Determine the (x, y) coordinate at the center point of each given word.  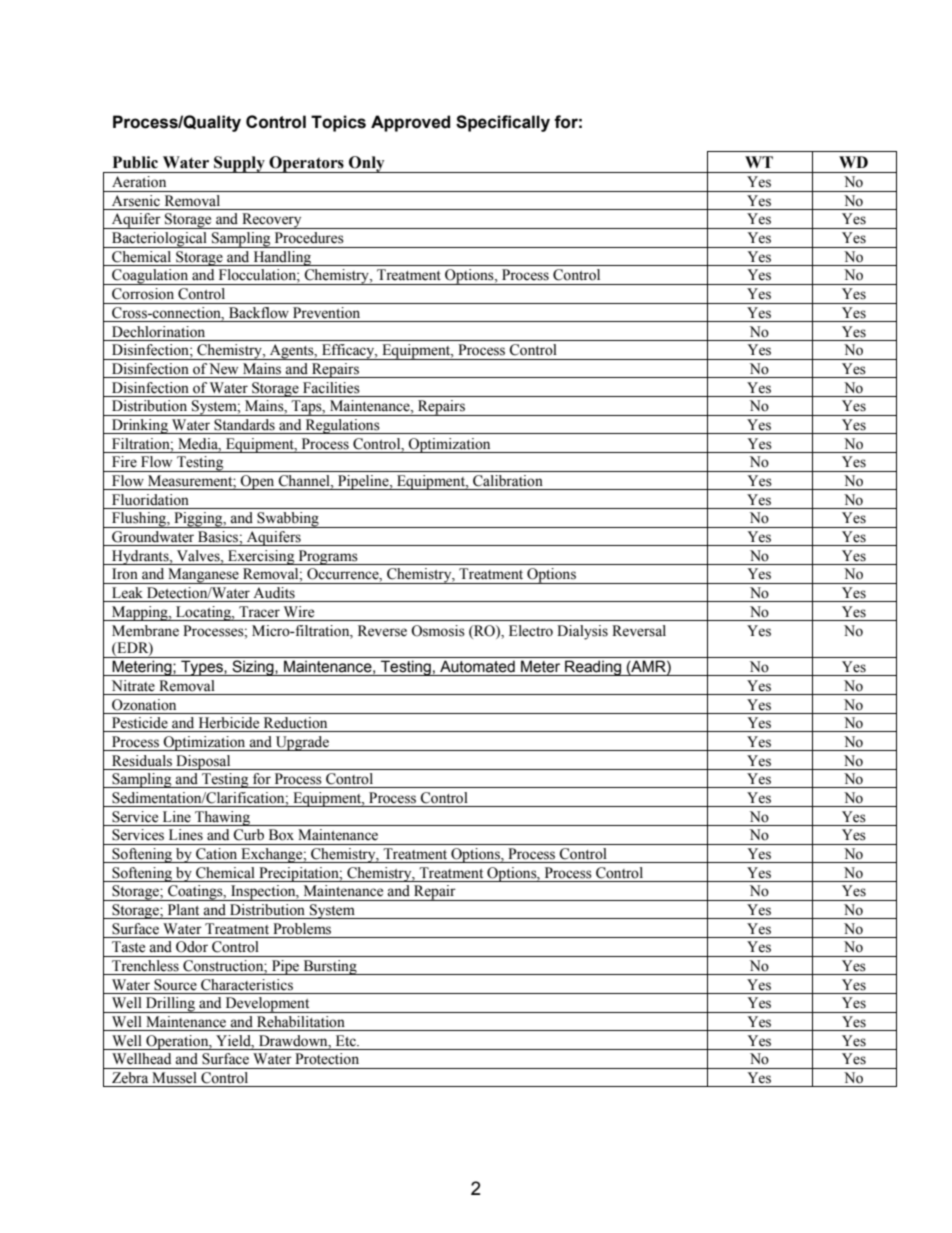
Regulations (342, 426)
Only (367, 164)
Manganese (203, 576)
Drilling (170, 1005)
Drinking (140, 426)
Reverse (382, 631)
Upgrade (302, 743)
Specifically (503, 123)
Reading (593, 668)
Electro (531, 631)
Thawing (222, 818)
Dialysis (582, 632)
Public (135, 162)
